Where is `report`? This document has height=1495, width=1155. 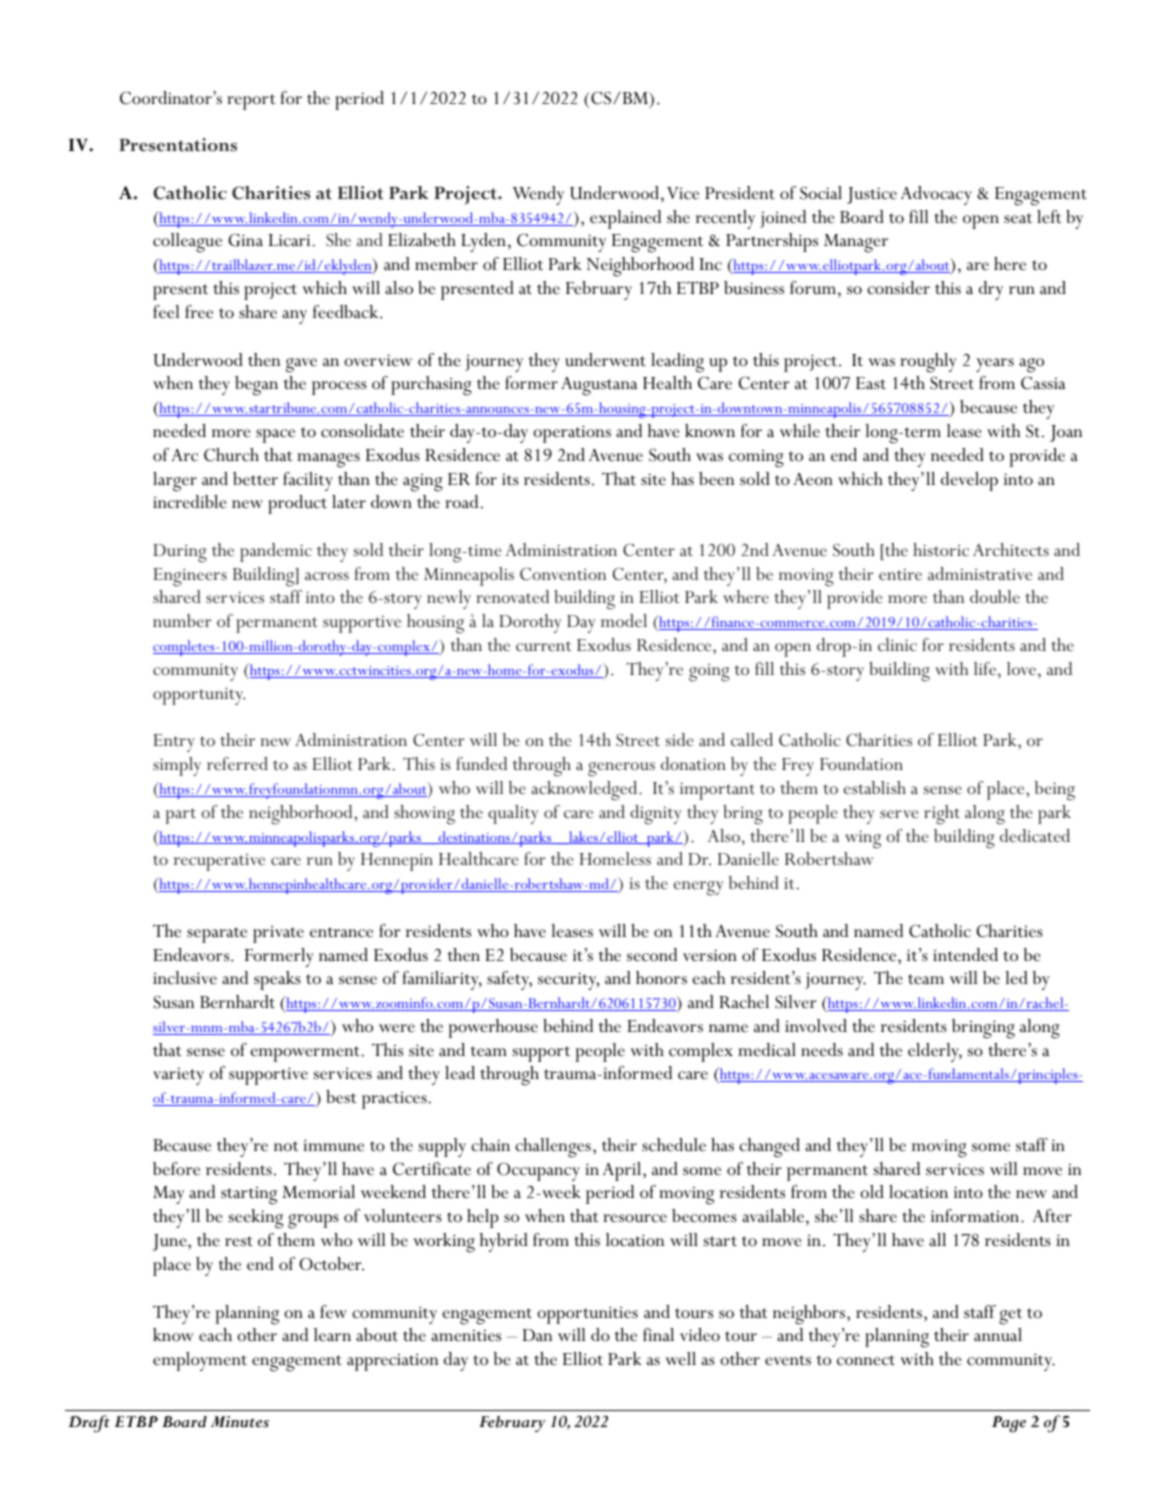 report is located at coordinates (251, 102).
